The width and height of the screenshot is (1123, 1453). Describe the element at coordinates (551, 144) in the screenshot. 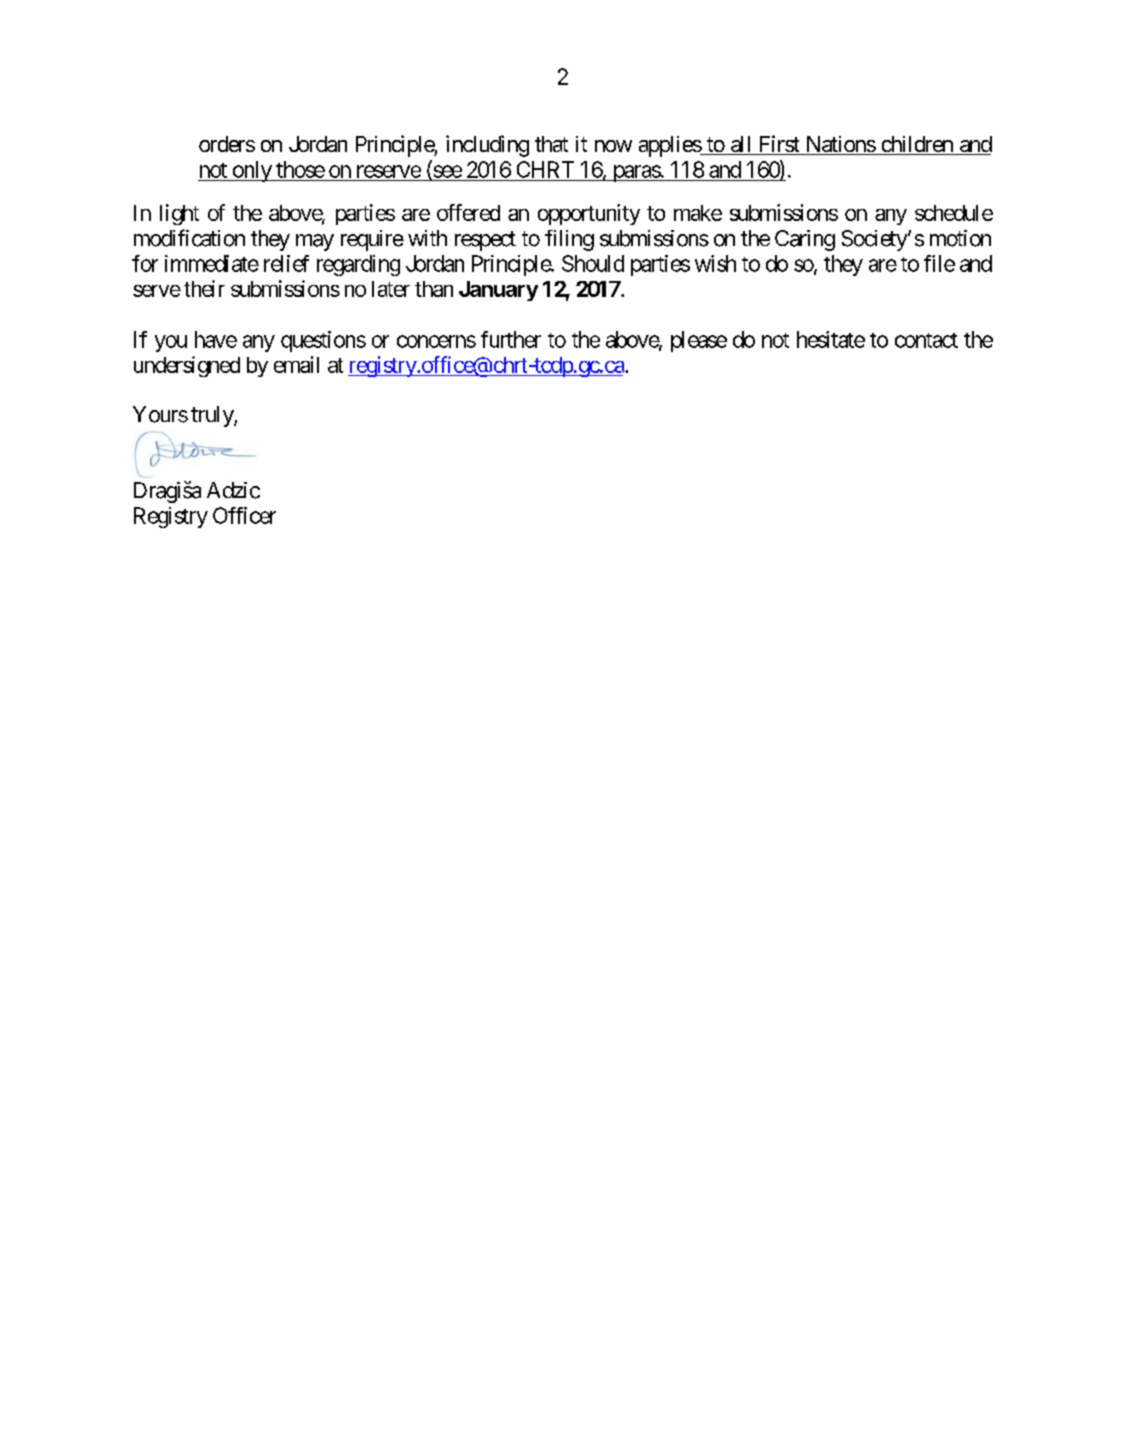

I see `that` at that location.
